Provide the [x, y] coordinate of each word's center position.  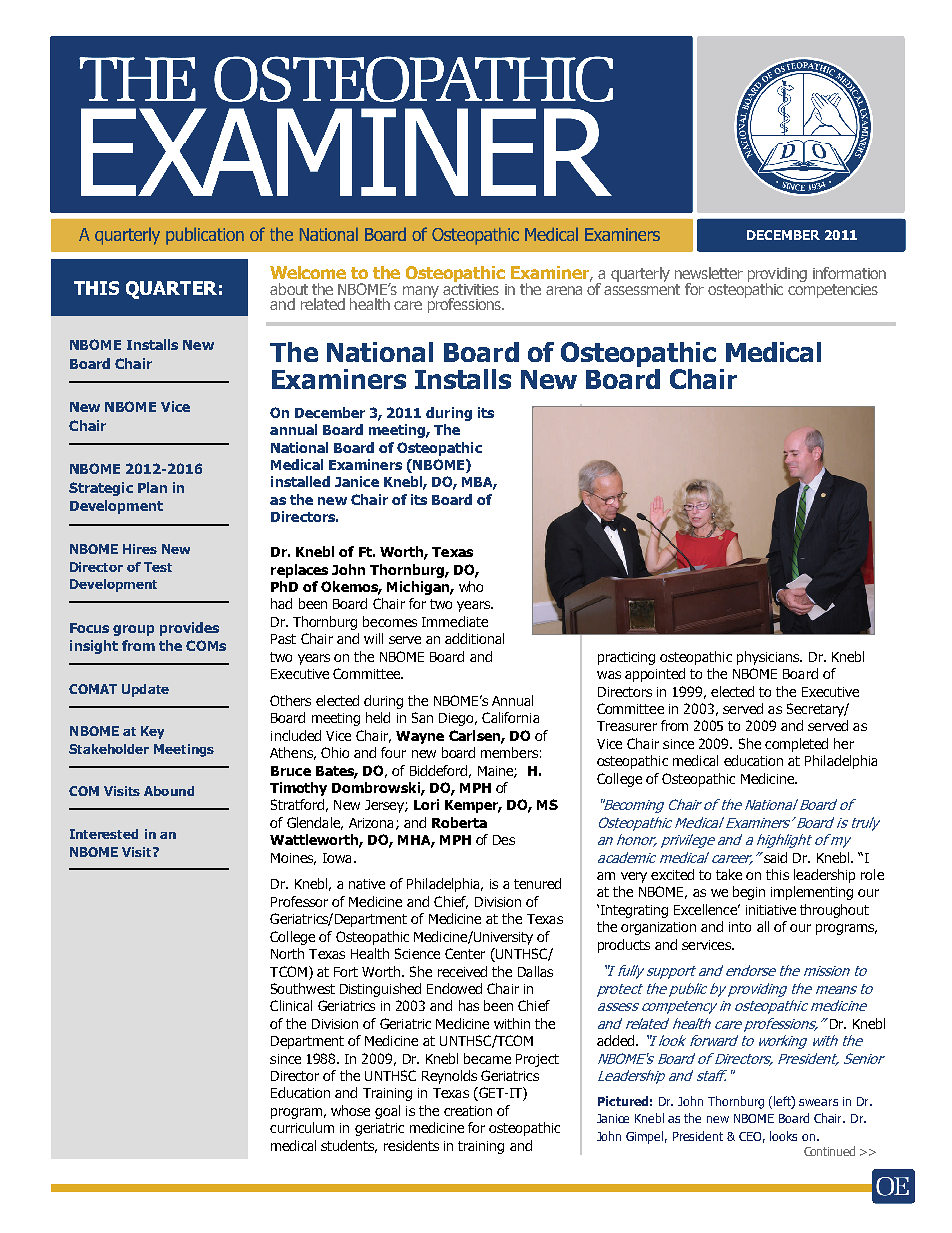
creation [468, 1111]
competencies [833, 289]
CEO [752, 1137]
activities [471, 288]
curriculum [302, 1127]
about [289, 289]
